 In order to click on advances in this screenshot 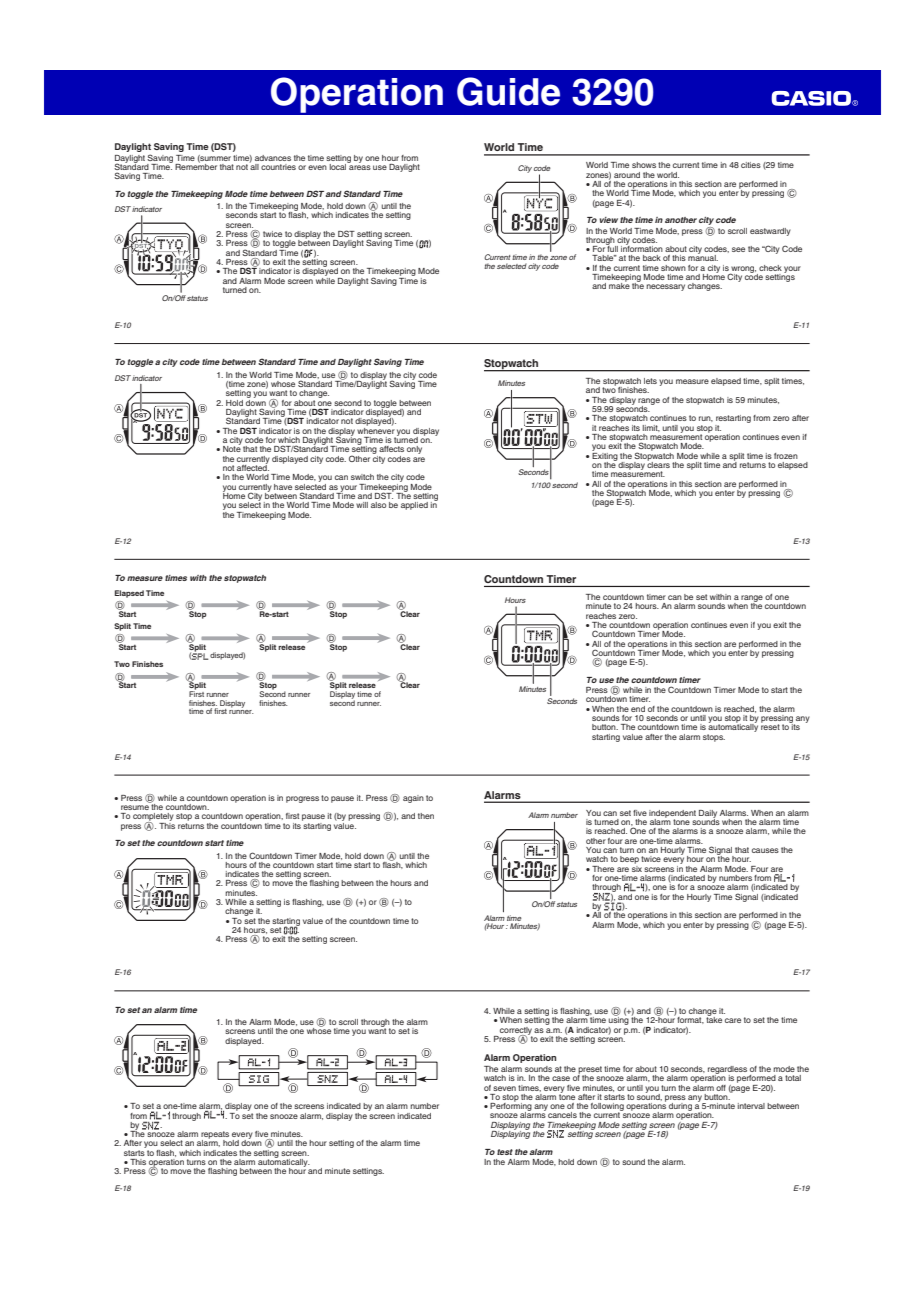, I will do `click(273, 158)`.
